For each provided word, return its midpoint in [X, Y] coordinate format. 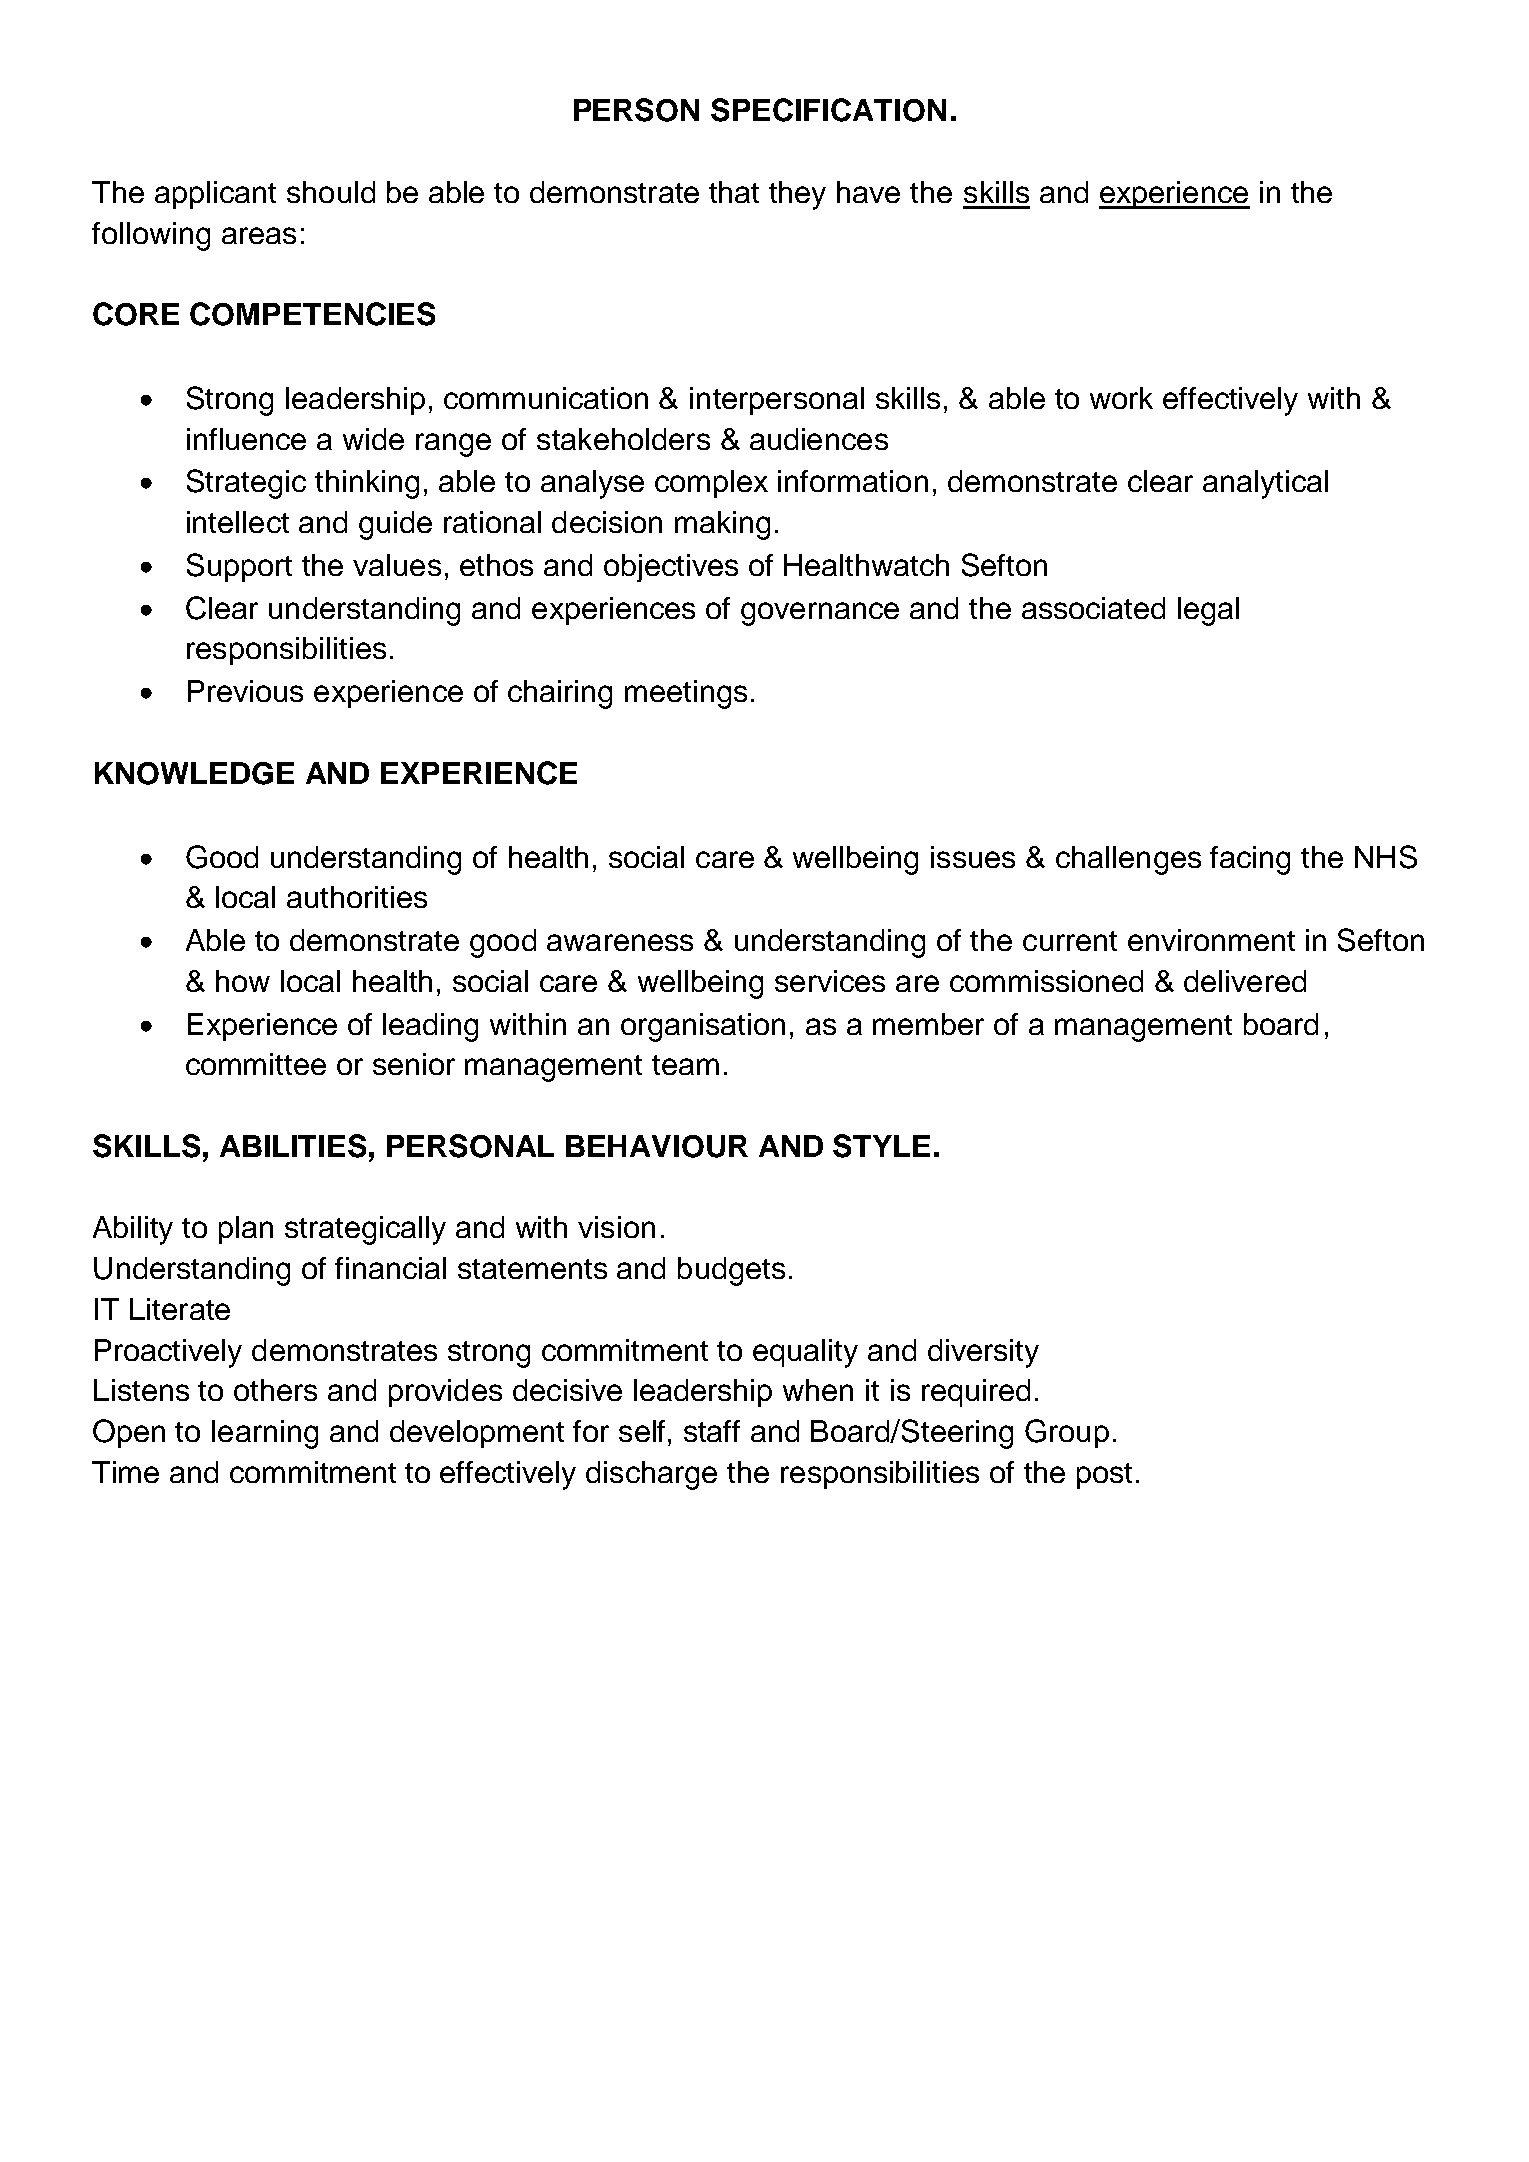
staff [712, 1431]
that [734, 192]
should [331, 192]
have [868, 192]
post [1104, 1476]
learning [265, 1434]
